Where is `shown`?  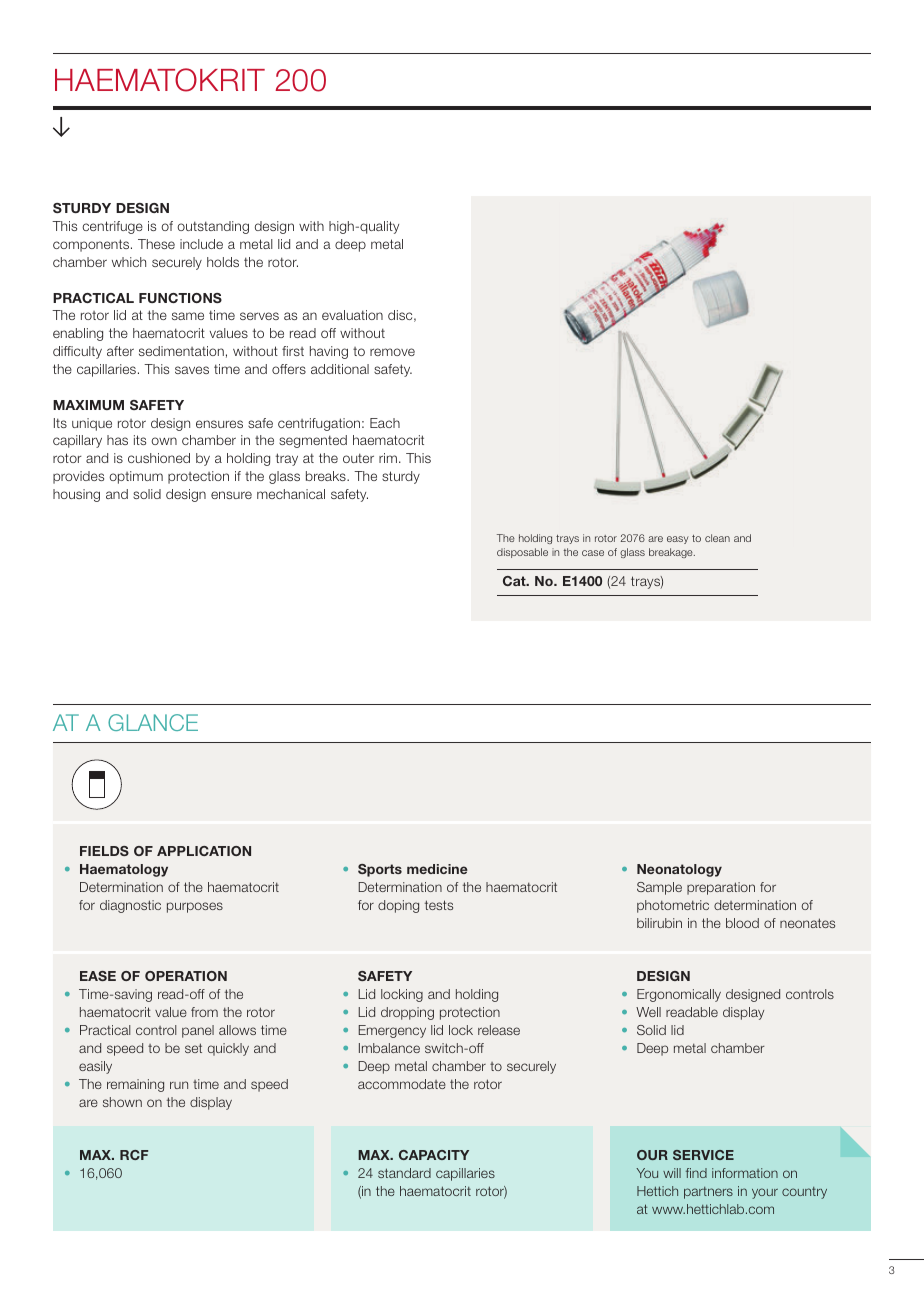 shown is located at coordinates (122, 1102).
